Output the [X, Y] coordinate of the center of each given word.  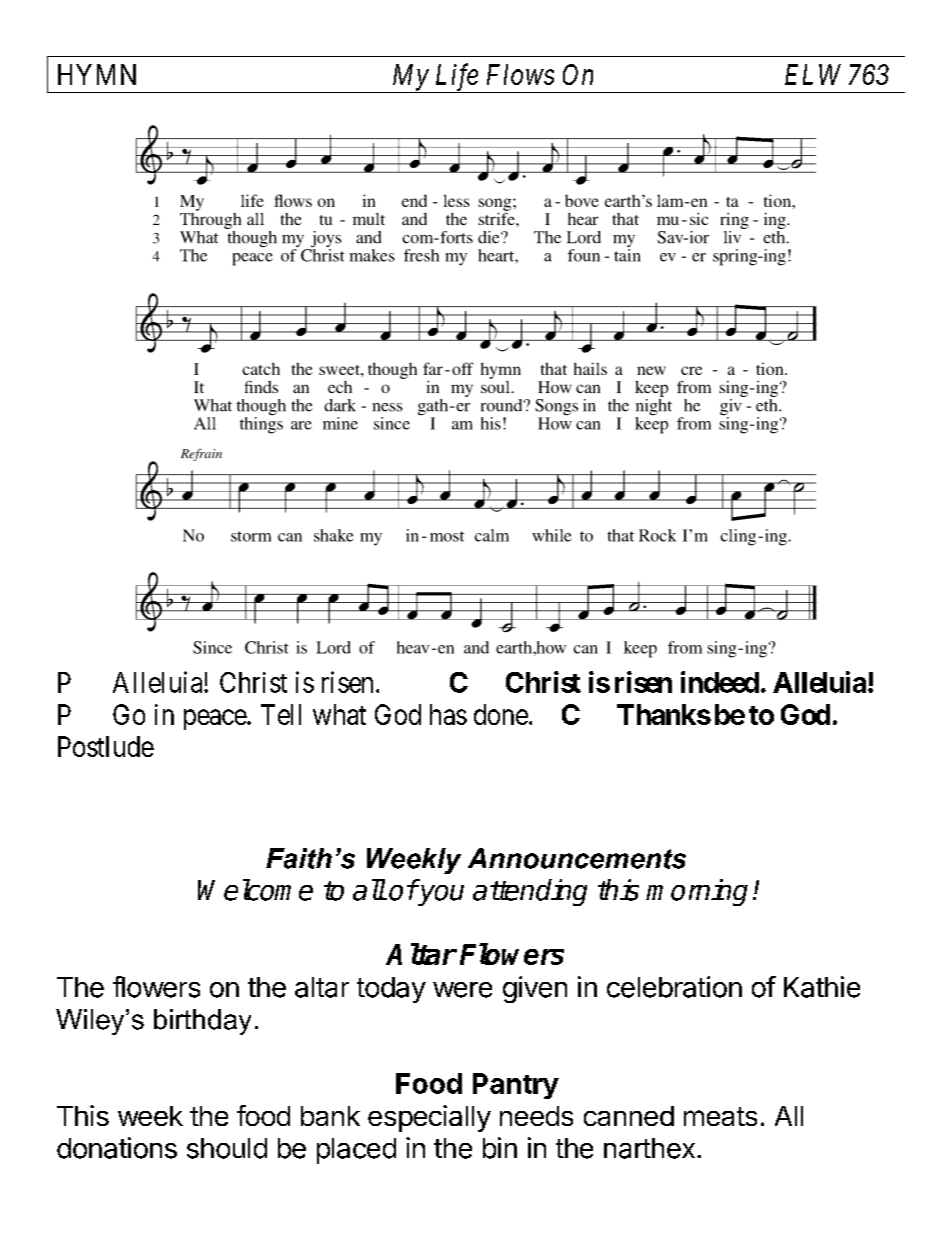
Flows [520, 74]
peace [216, 719]
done [501, 714]
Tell [281, 714]
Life [456, 78]
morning [697, 892]
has [448, 714]
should [227, 1148]
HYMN [97, 74]
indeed [720, 682]
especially [429, 1118]
